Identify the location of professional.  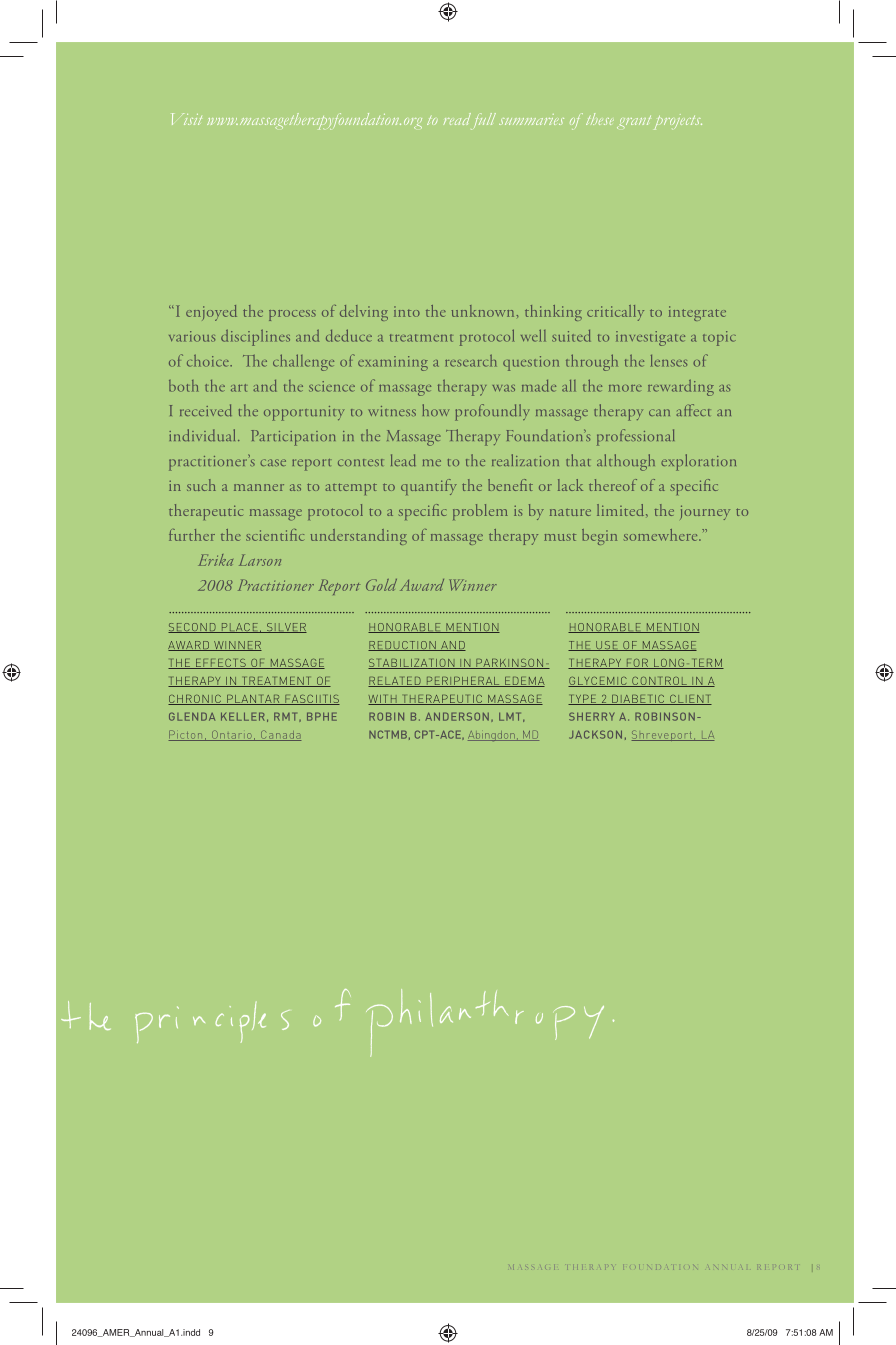
(636, 437).
